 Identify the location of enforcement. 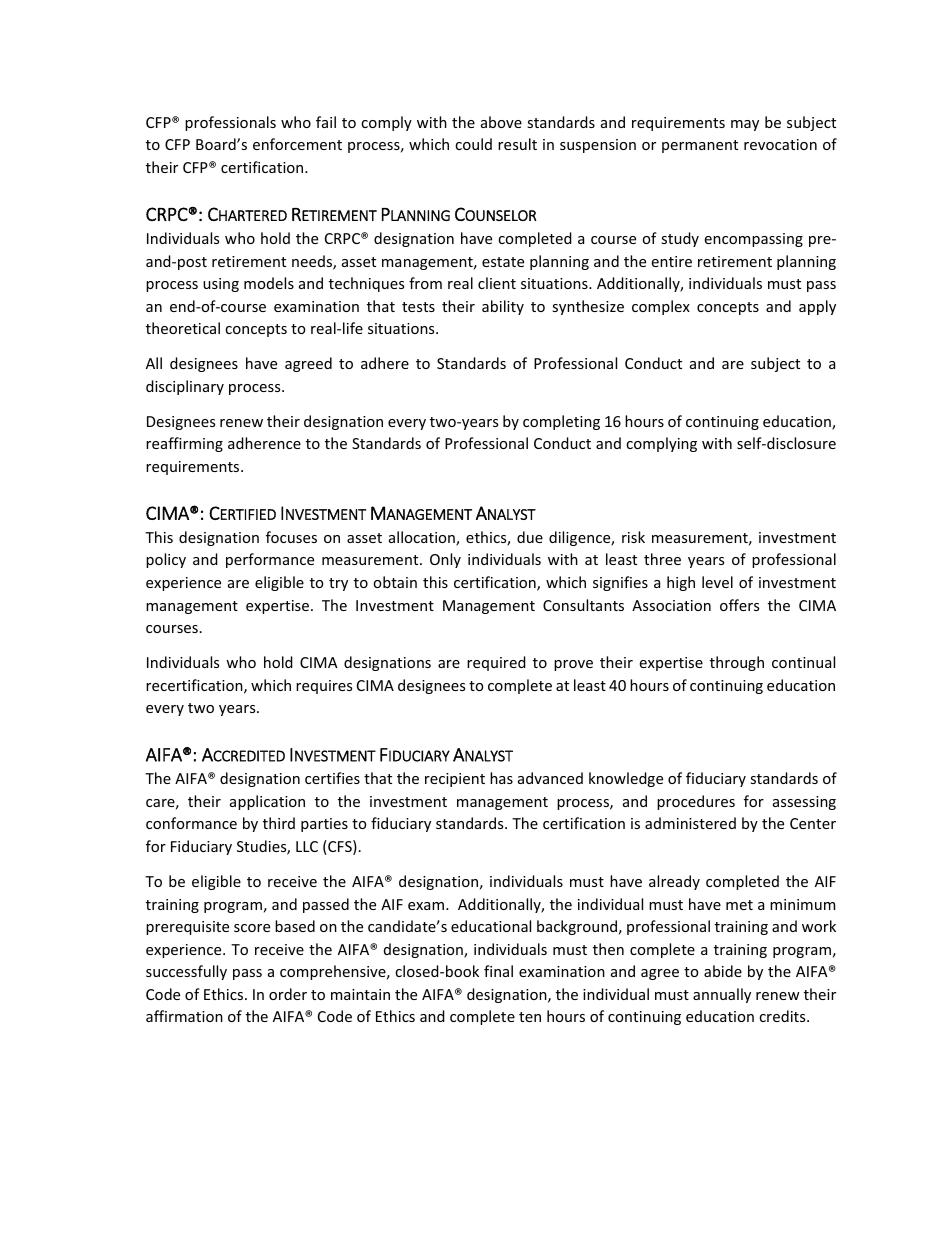
(297, 144).
